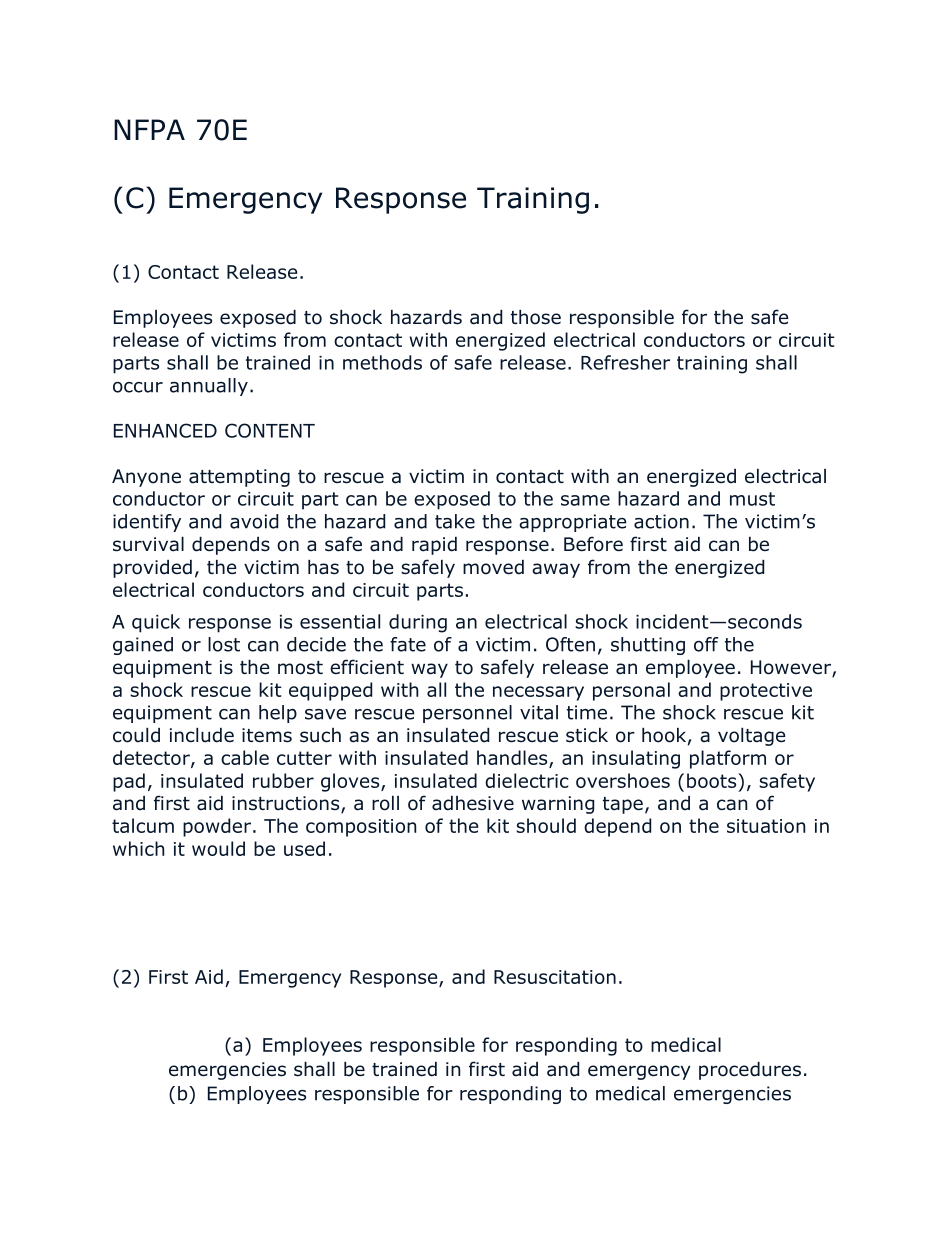 This page has height=1233, width=952. Describe the element at coordinates (625, 362) in the page. I see `Refresher` at that location.
